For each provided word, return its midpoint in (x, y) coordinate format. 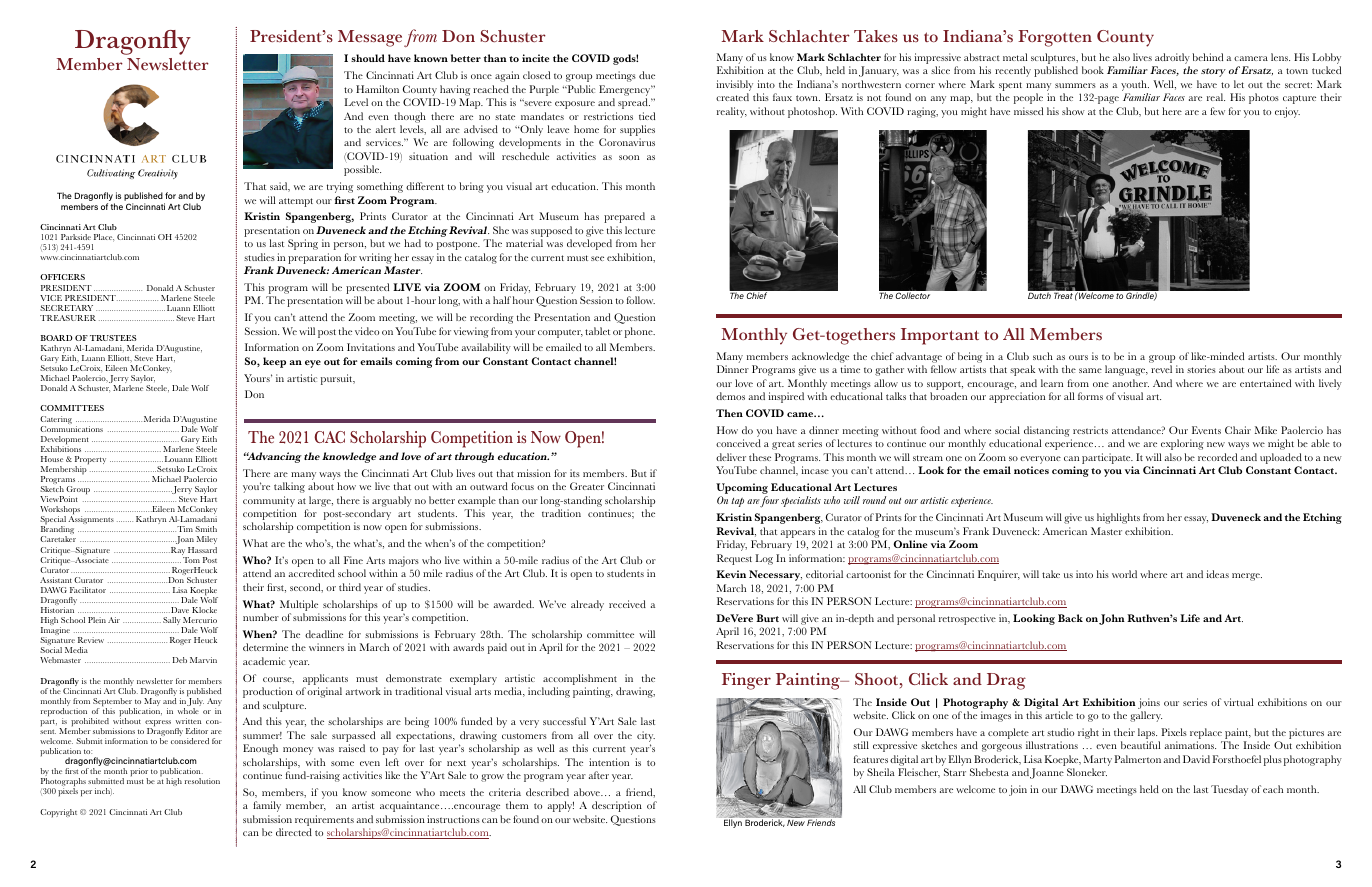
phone (640, 332)
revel (1161, 369)
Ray (178, 552)
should (368, 58)
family (267, 806)
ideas (1217, 574)
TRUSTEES (113, 338)
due (647, 75)
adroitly (1171, 60)
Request (734, 559)
